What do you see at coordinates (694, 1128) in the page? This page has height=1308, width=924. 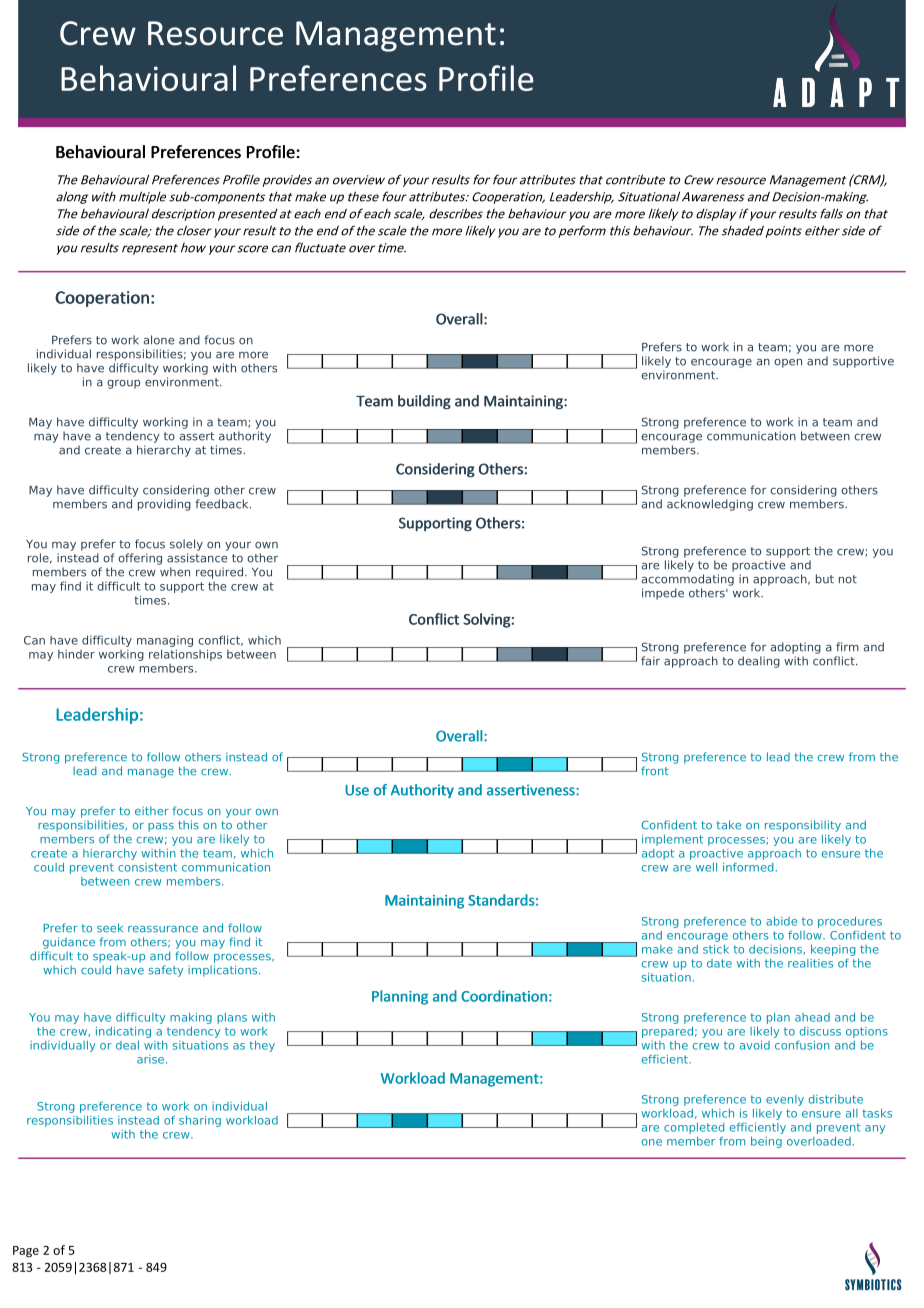 I see `completed` at bounding box center [694, 1128].
